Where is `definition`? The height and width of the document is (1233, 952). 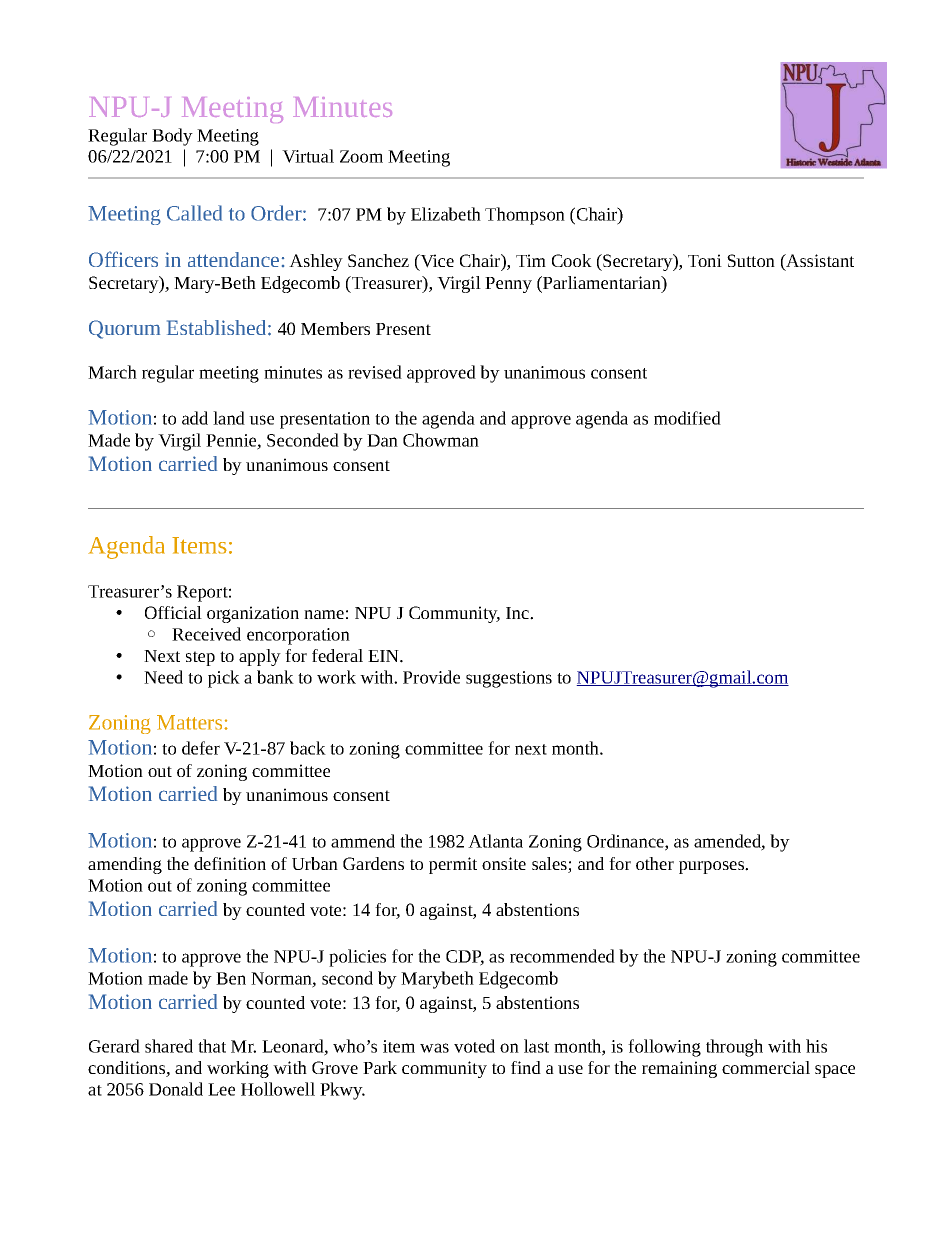 definition is located at coordinates (230, 863).
